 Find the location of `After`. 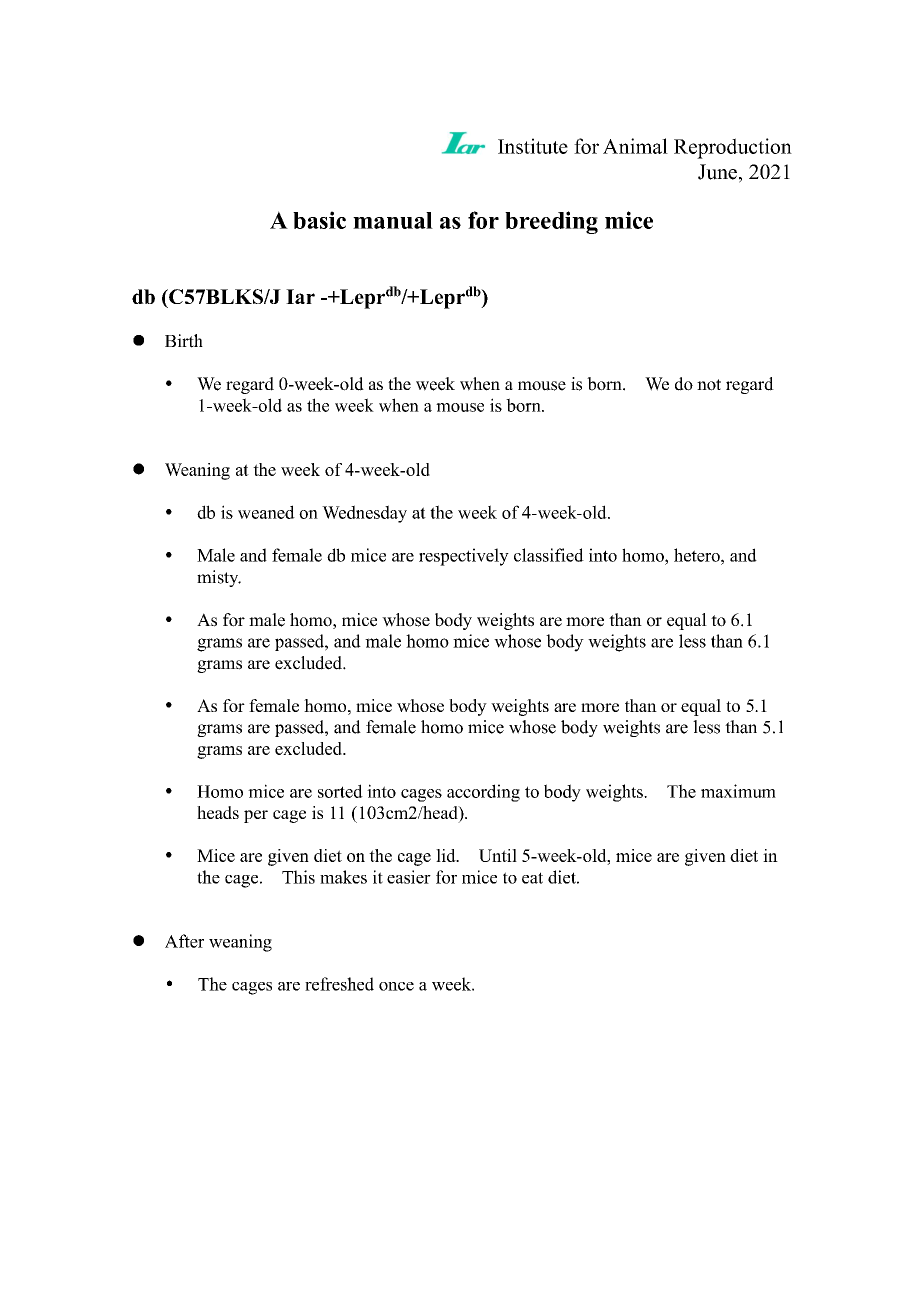

After is located at coordinates (184, 941).
